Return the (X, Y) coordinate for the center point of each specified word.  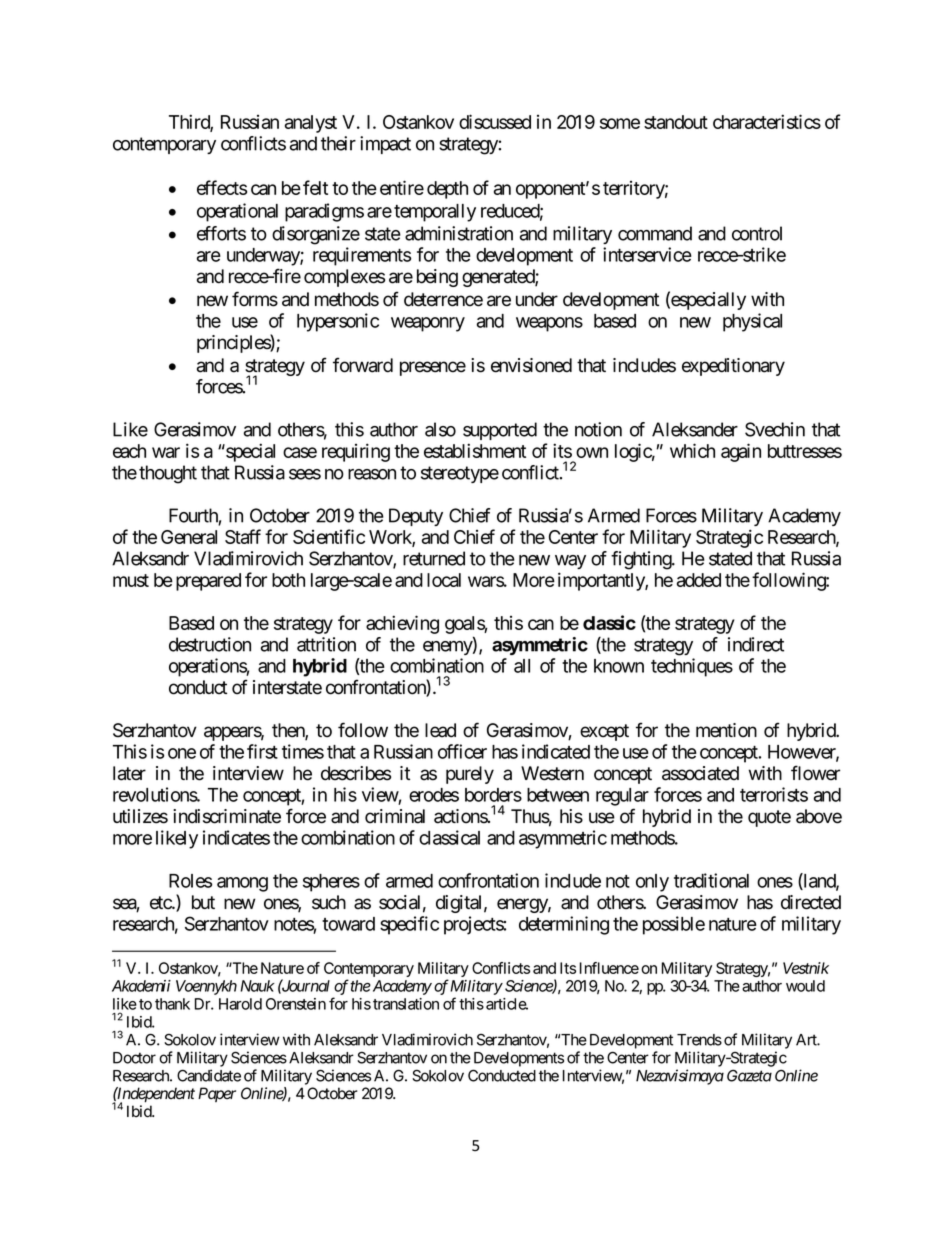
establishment (475, 450)
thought (168, 474)
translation (406, 1004)
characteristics (767, 121)
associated (700, 773)
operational (237, 212)
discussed (495, 121)
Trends (699, 1040)
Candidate (209, 1075)
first (262, 751)
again (741, 452)
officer (462, 751)
